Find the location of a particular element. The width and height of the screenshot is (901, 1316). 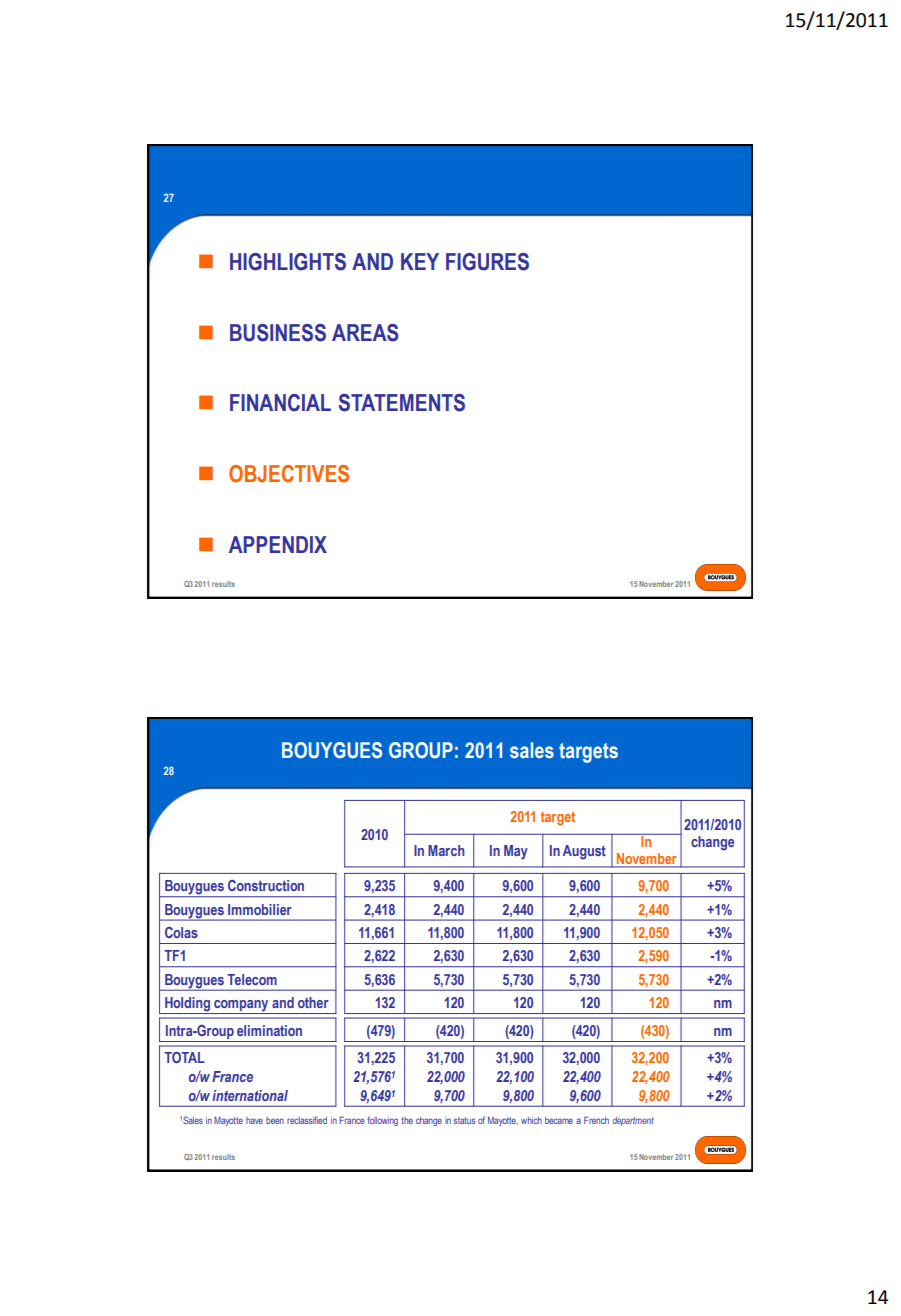

KEY is located at coordinates (420, 261).
